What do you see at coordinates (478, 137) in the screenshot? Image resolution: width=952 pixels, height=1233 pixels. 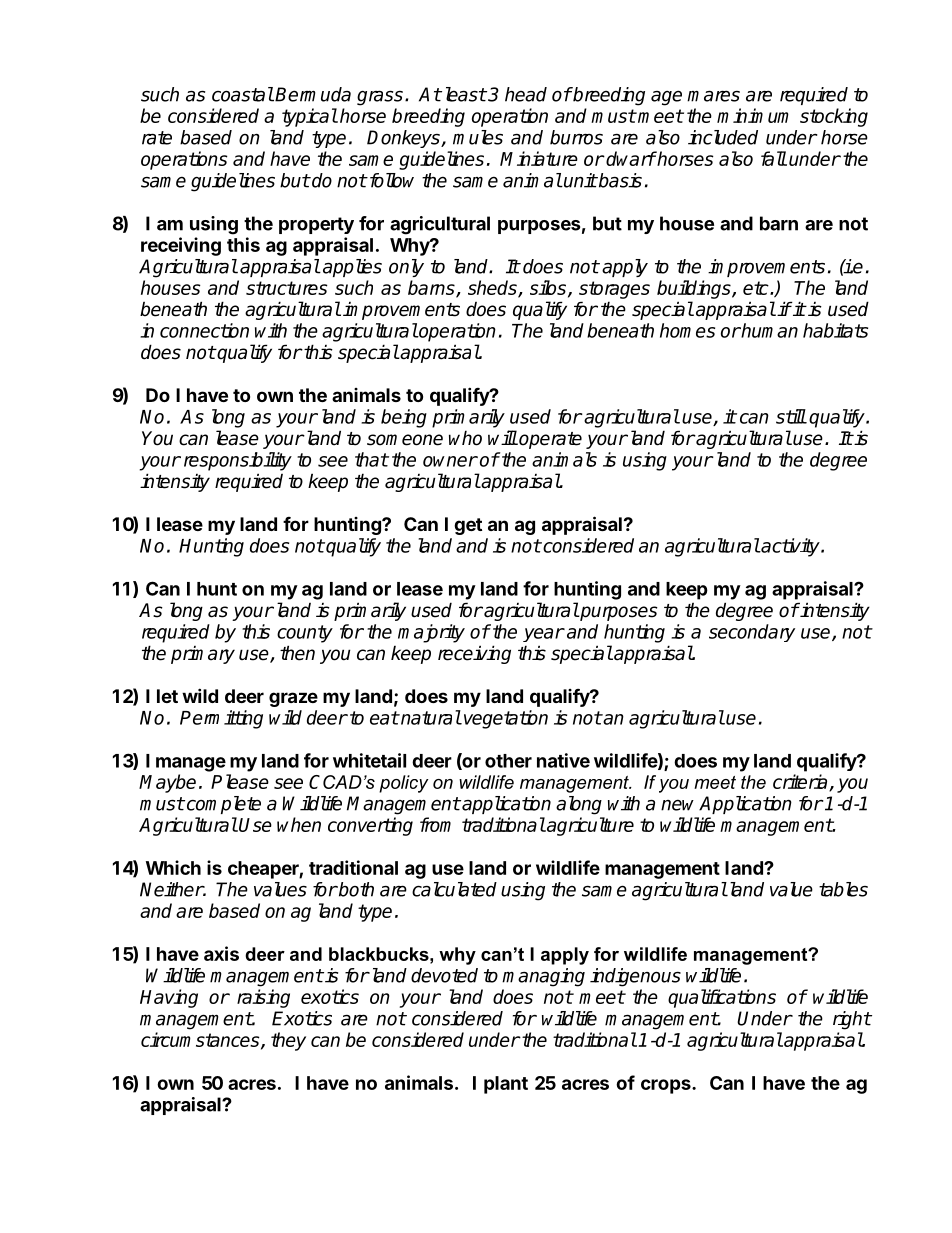 I see `mules` at bounding box center [478, 137].
